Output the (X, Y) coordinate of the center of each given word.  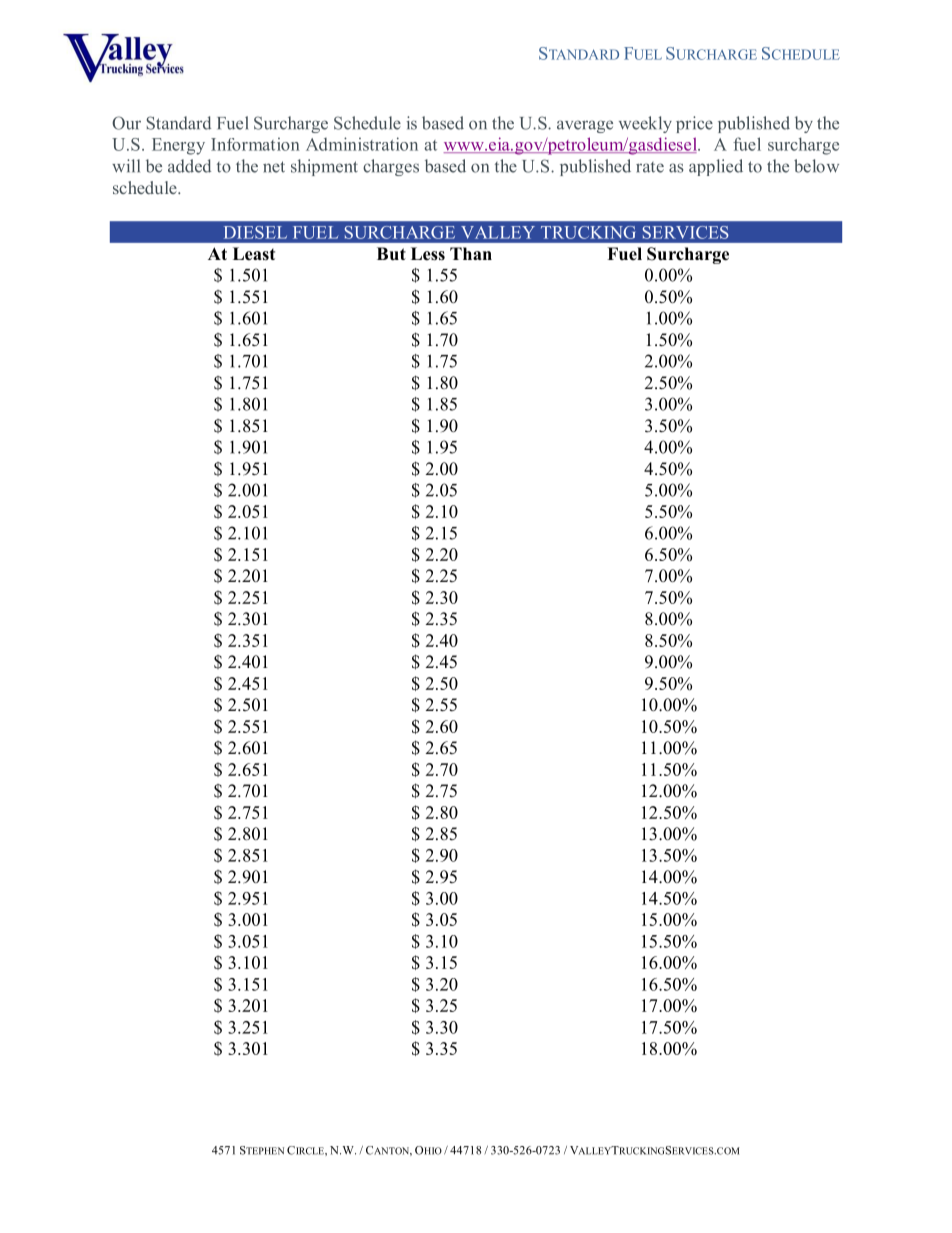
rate (650, 167)
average (585, 126)
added (189, 166)
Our (126, 123)
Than (471, 253)
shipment (324, 167)
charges (391, 167)
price (694, 124)
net (274, 167)
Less (428, 254)
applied (716, 167)
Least (254, 254)
